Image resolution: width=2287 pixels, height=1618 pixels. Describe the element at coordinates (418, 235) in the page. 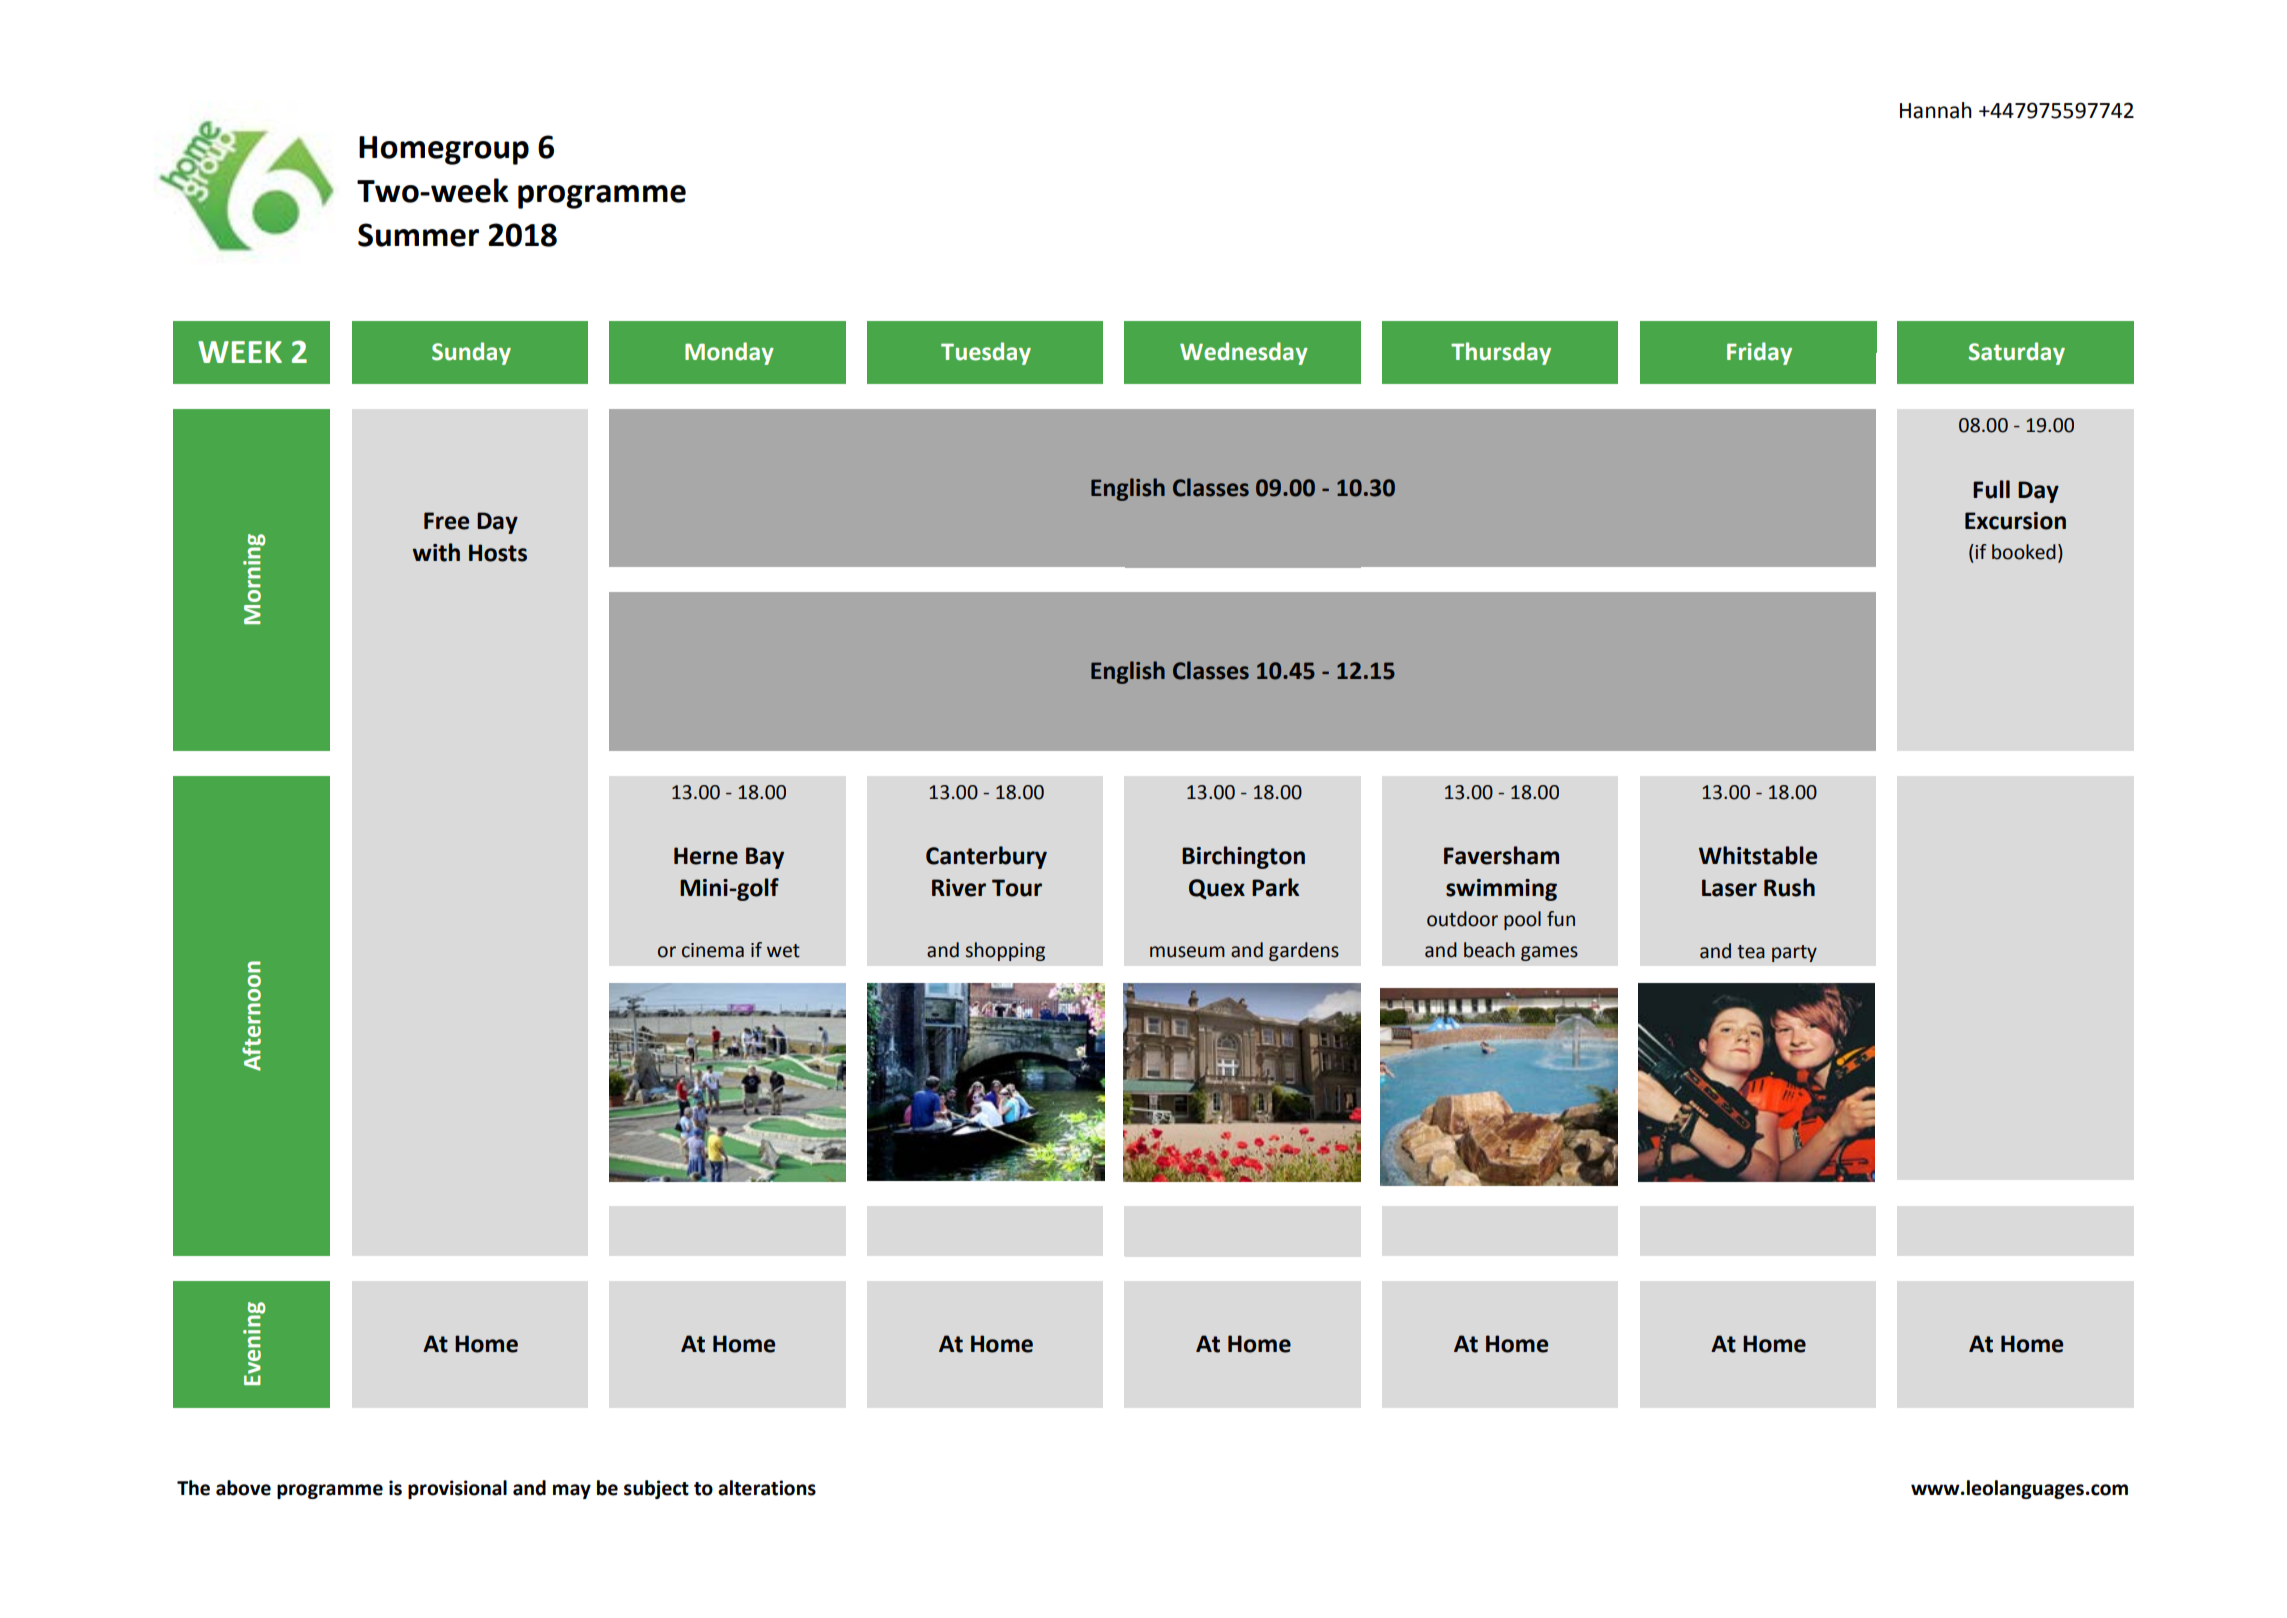

I see `Summer` at that location.
